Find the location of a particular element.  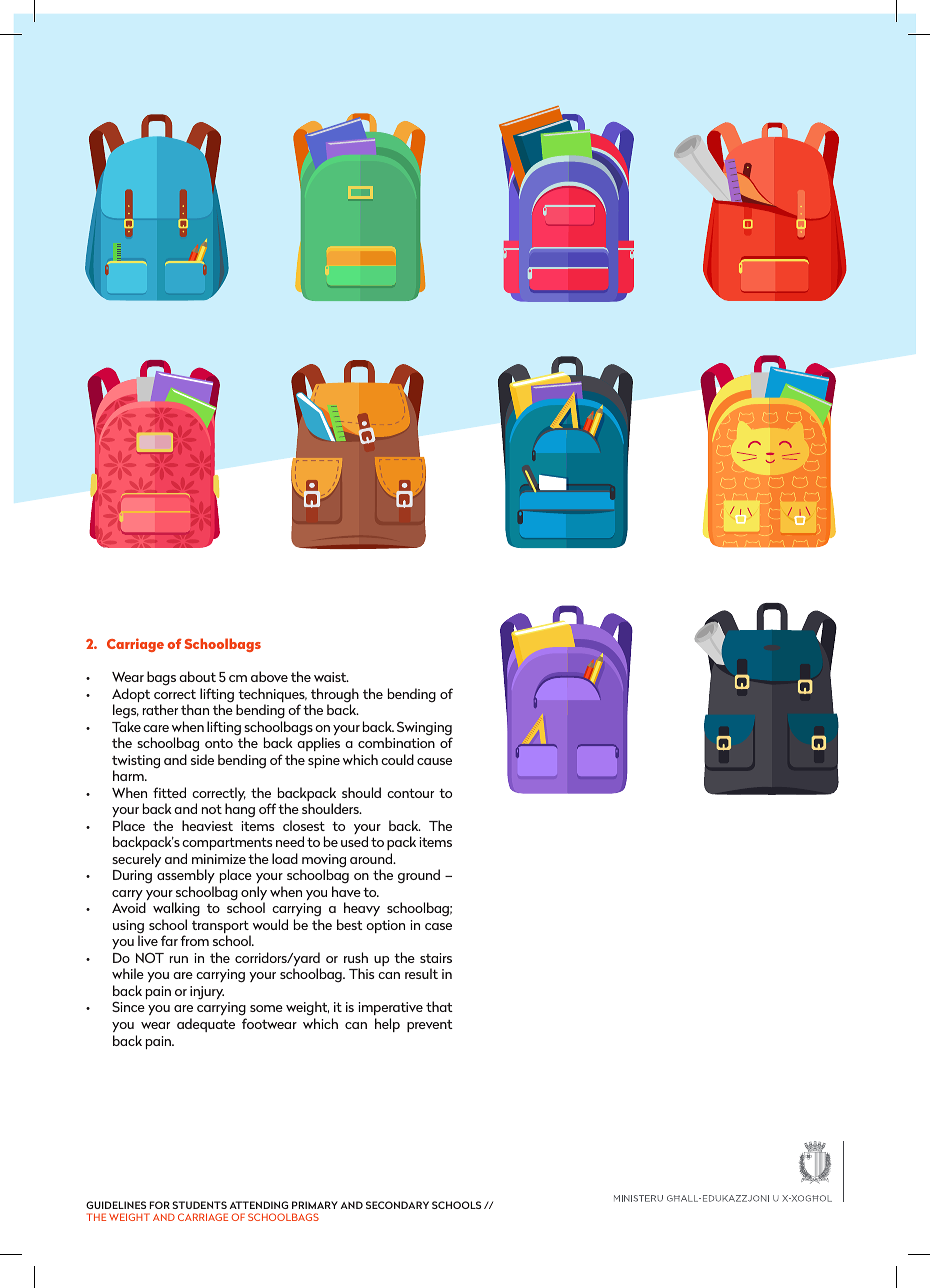

option is located at coordinates (385, 926).
